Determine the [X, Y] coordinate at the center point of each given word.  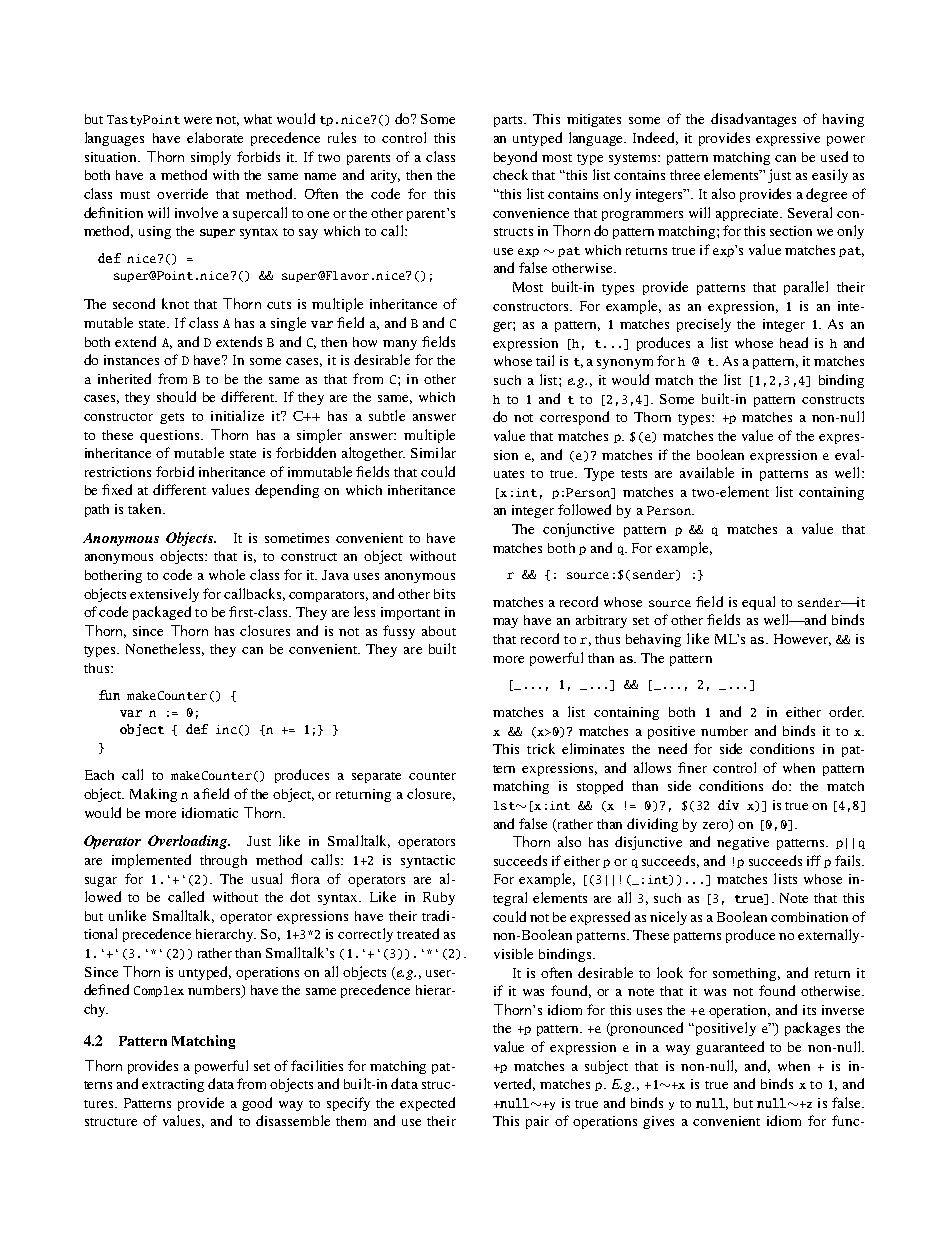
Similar [433, 452]
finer [692, 767]
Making [153, 795]
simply [211, 158]
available [707, 472]
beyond [515, 158]
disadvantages [753, 120]
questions [169, 436]
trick [541, 748]
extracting [173, 1085]
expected [427, 1104]
